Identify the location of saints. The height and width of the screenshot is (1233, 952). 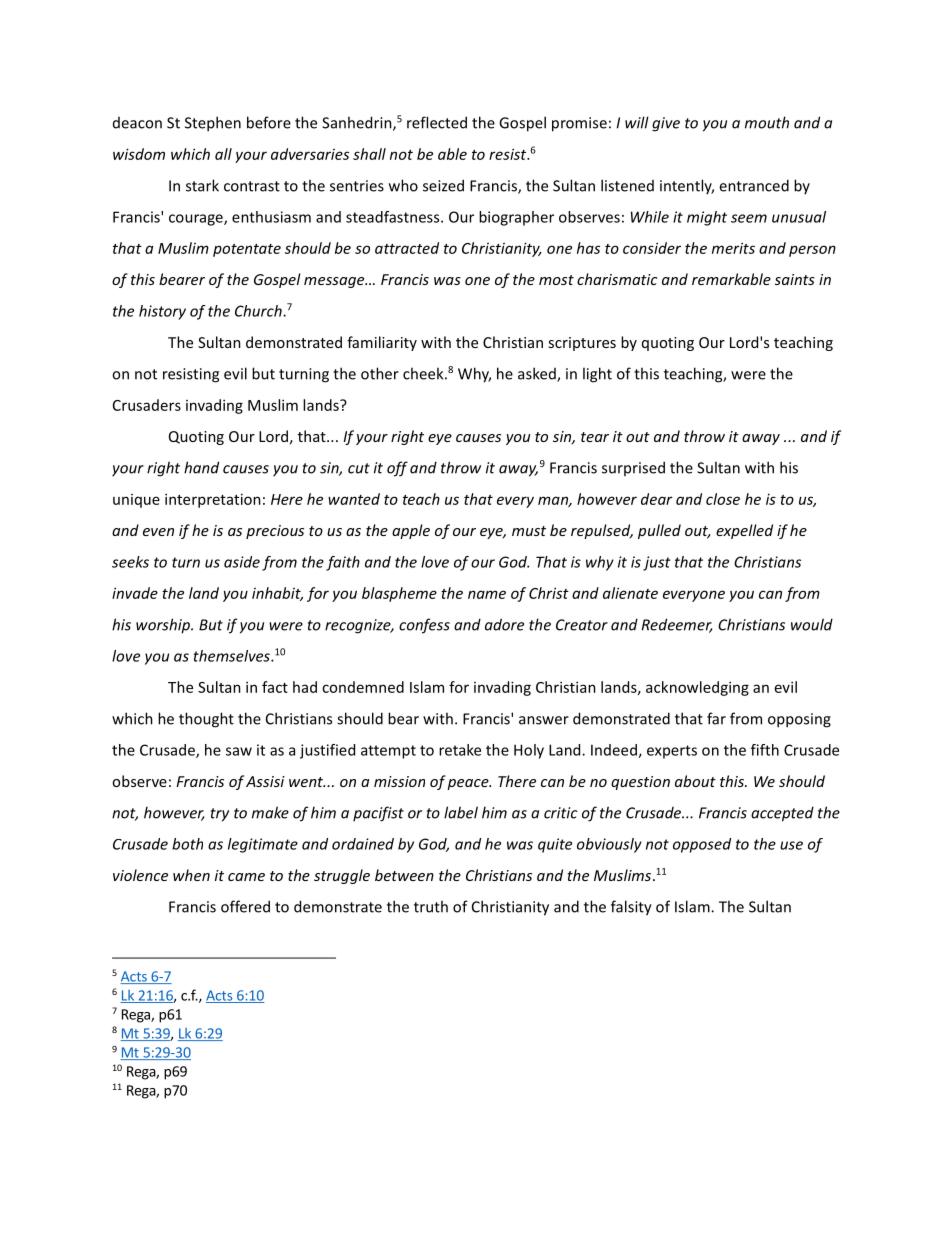
(795, 279).
